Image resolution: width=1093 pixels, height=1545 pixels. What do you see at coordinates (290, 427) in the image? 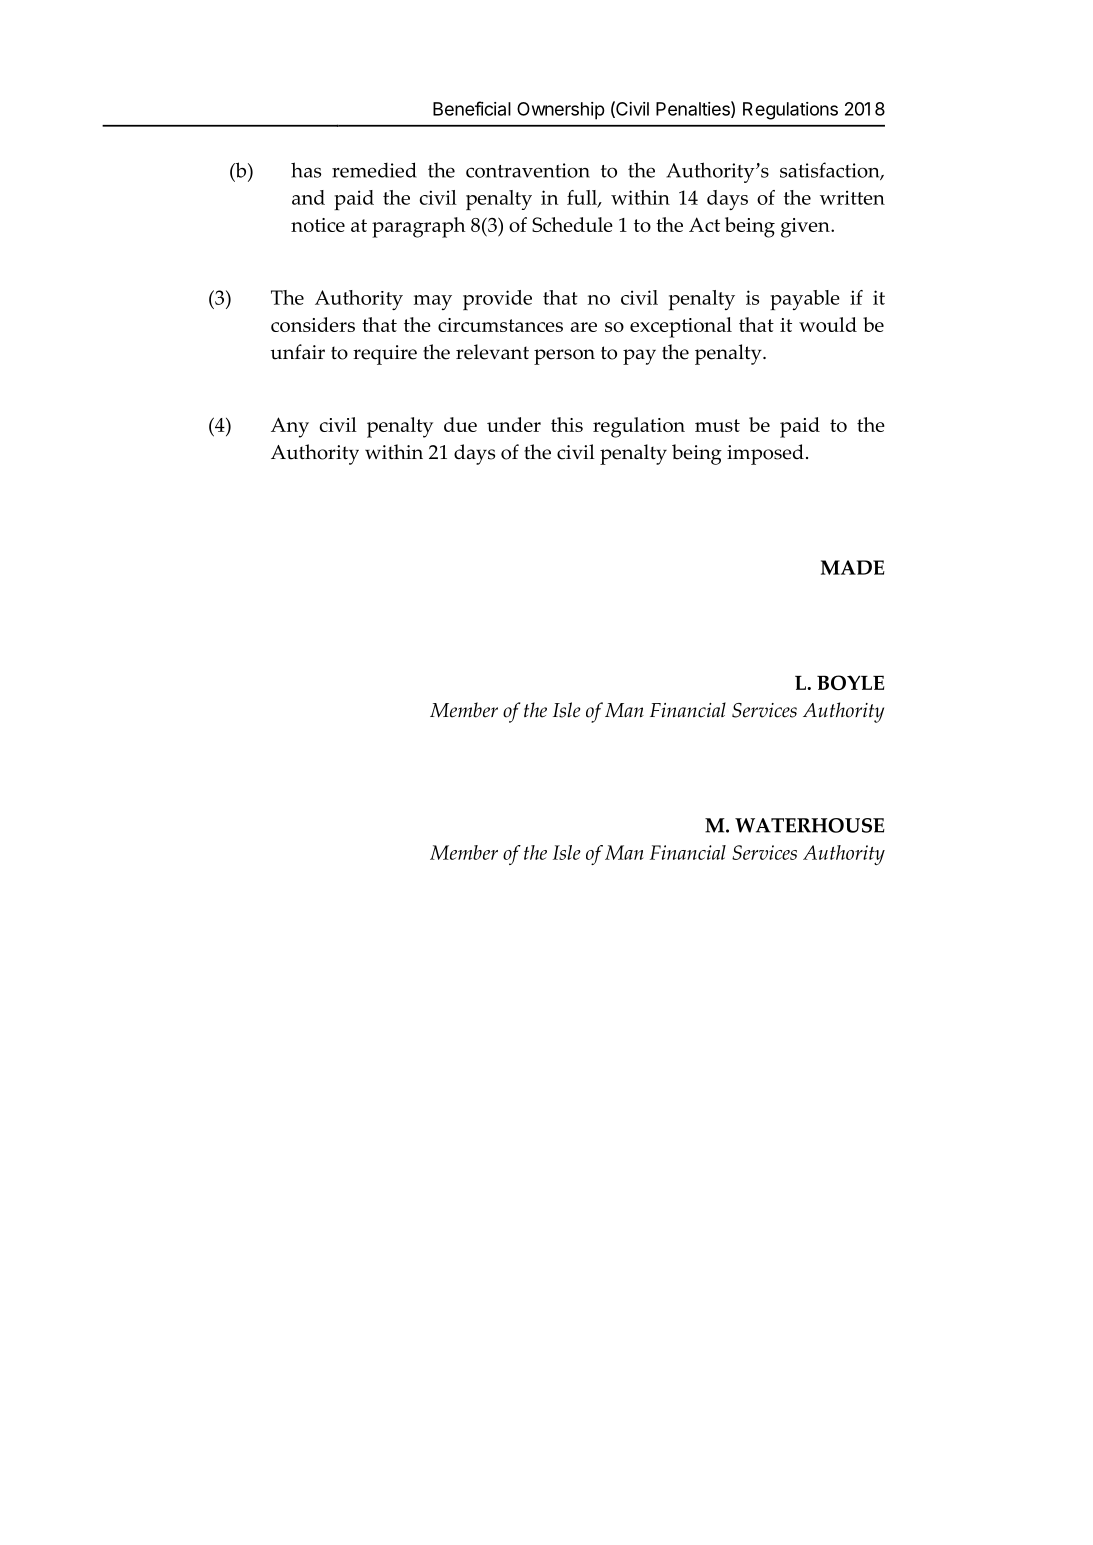
I see `Any` at bounding box center [290, 427].
